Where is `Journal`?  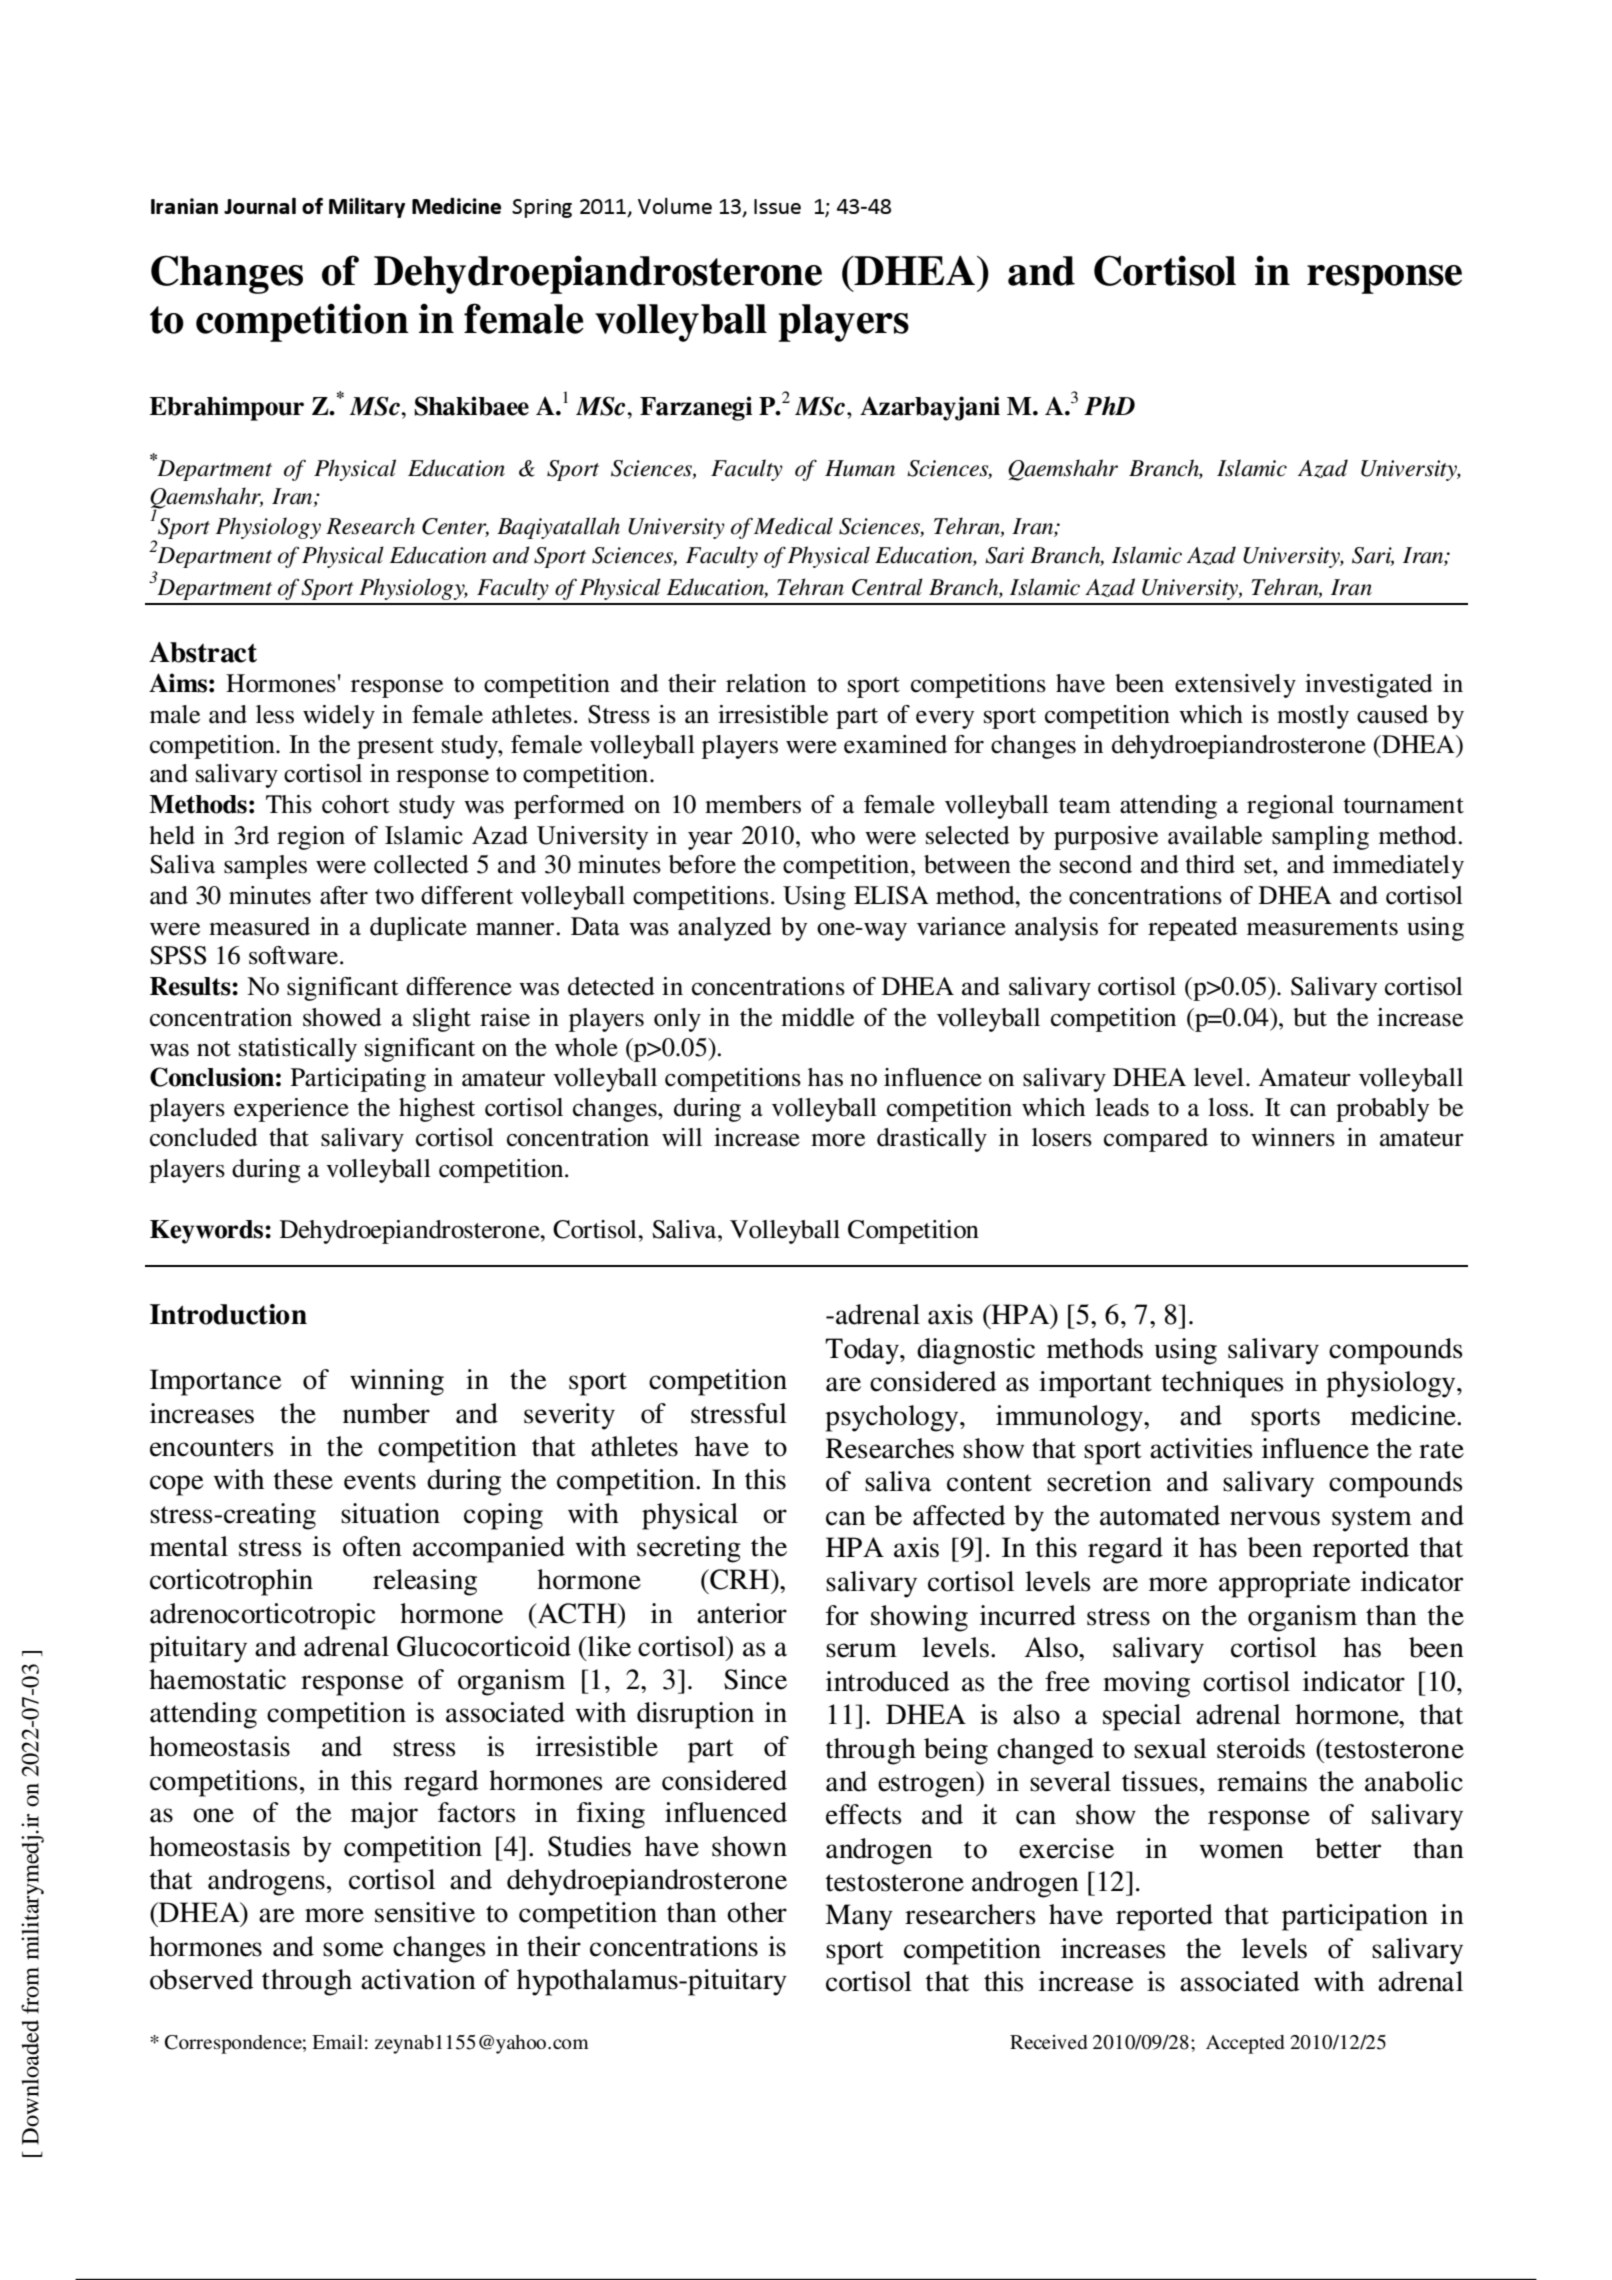
Journal is located at coordinates (260, 205).
